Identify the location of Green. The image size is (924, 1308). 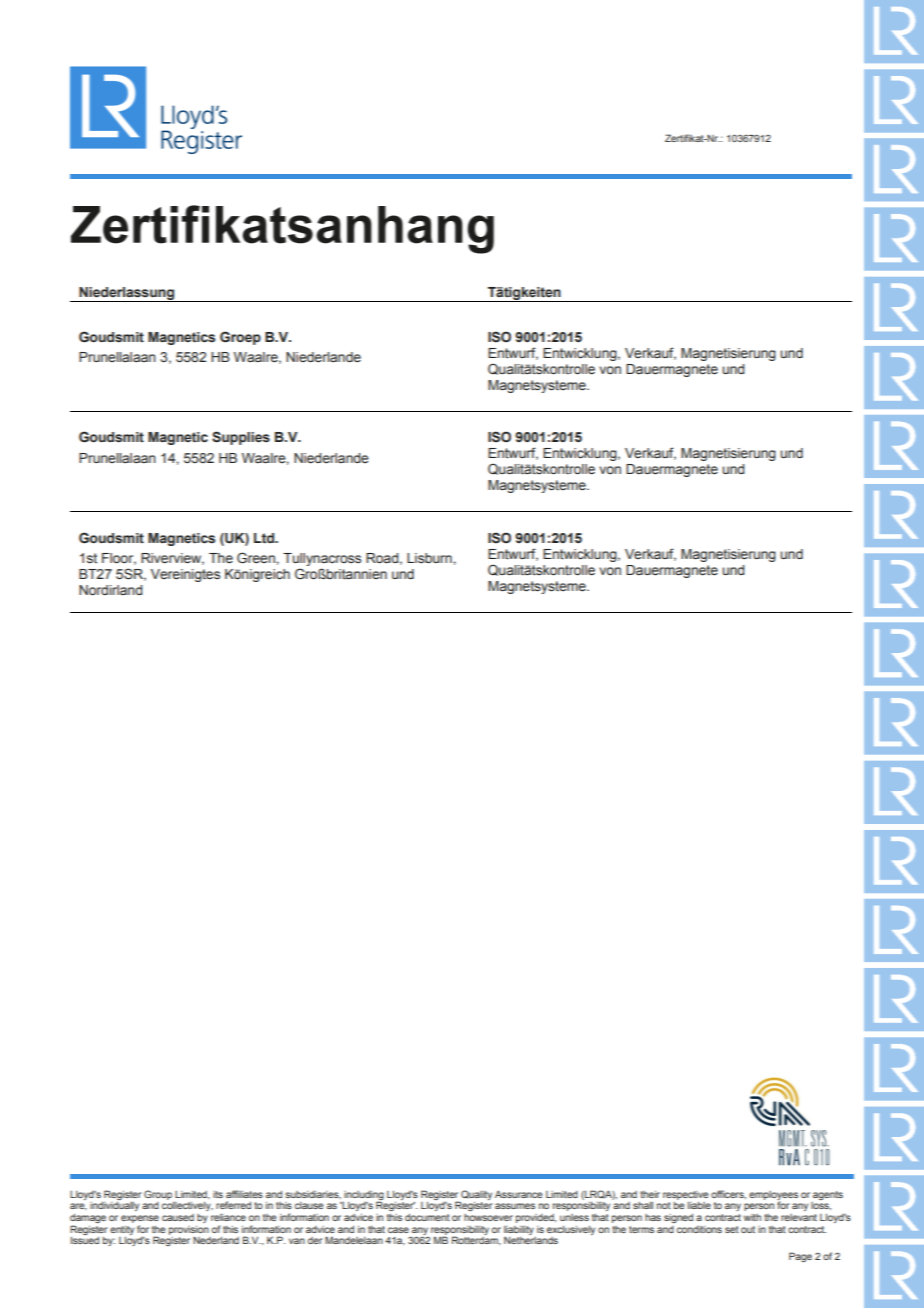
(256, 558).
